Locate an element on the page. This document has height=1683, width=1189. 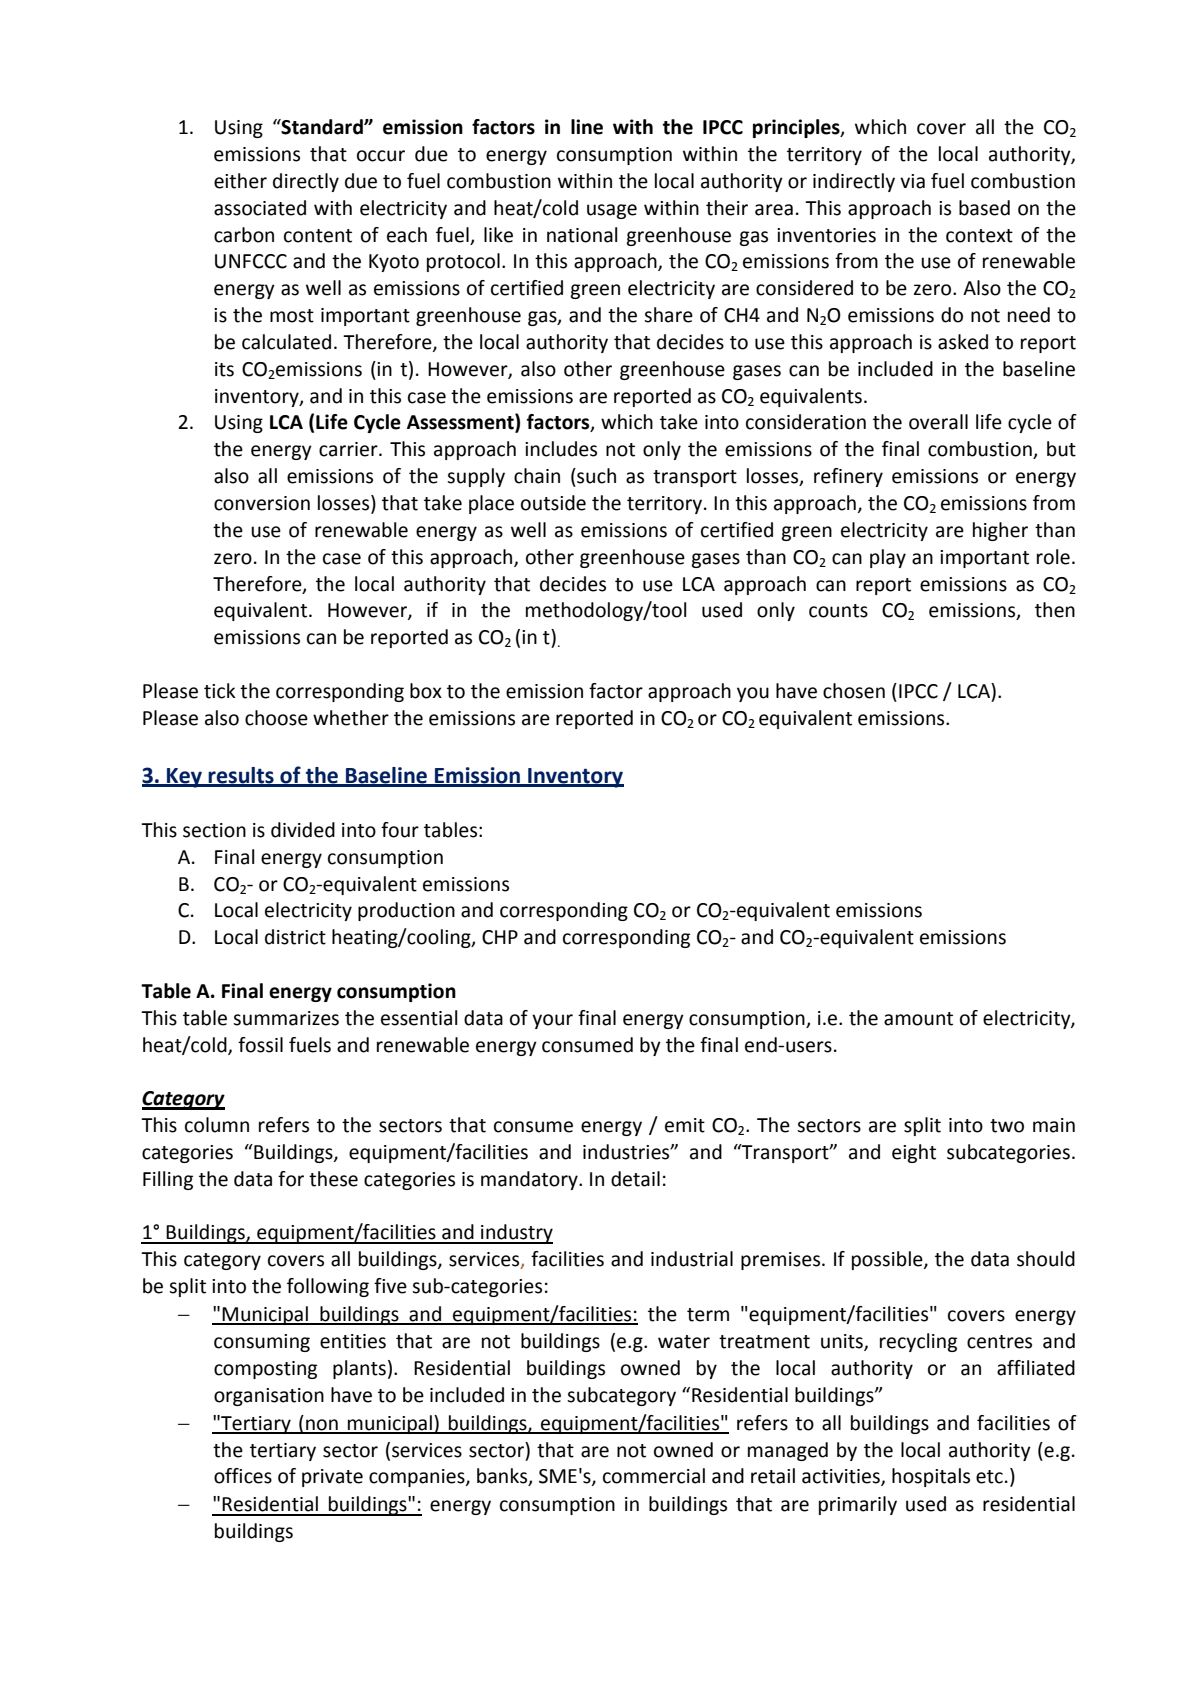
your is located at coordinates (552, 1021).
